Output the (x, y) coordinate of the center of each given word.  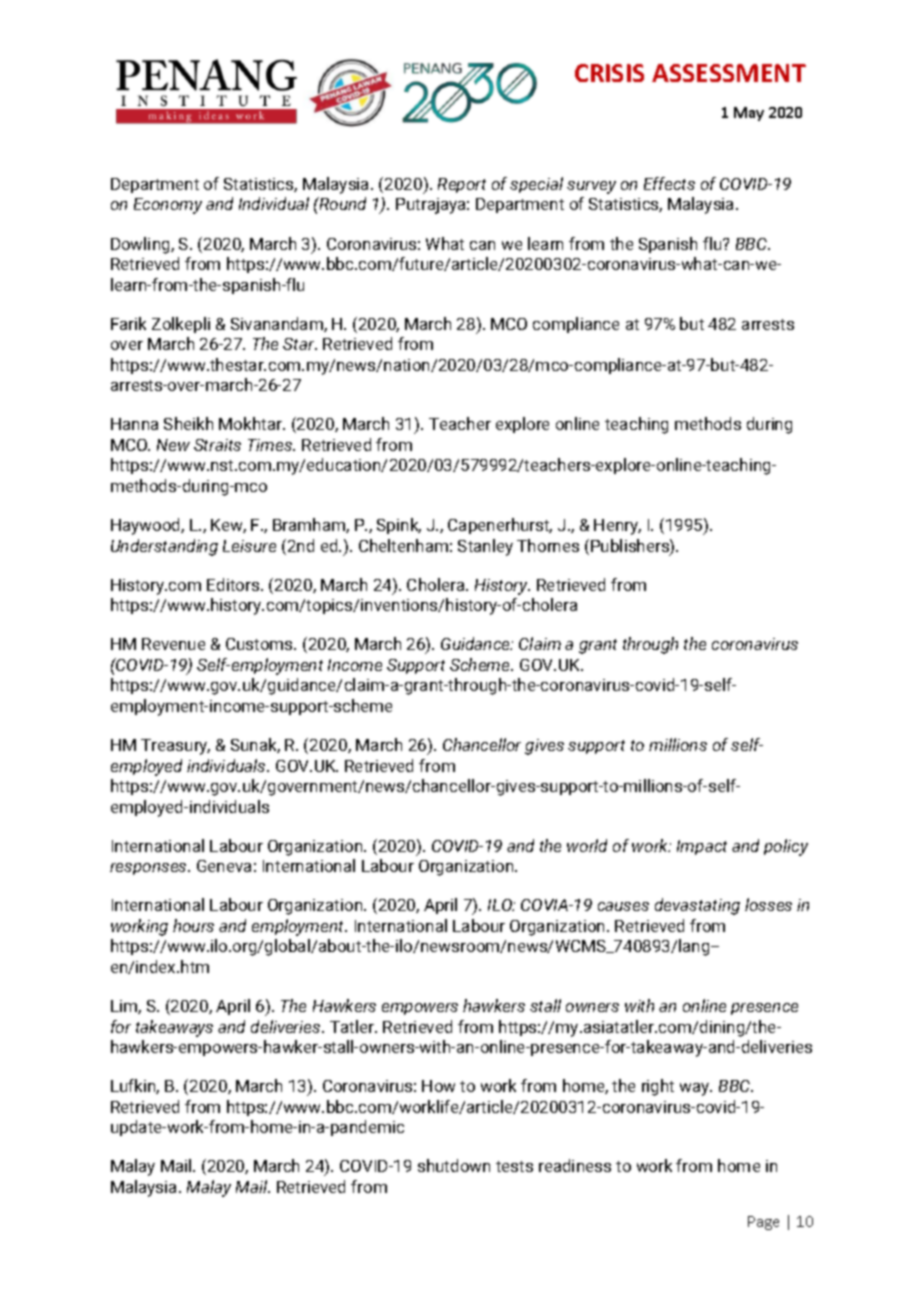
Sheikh (188, 423)
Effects (669, 183)
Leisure (249, 546)
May (749, 114)
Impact (702, 847)
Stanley (485, 547)
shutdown (454, 1165)
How (438, 1086)
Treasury (175, 747)
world (587, 845)
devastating (697, 906)
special (536, 185)
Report (462, 185)
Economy (168, 206)
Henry (617, 527)
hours (193, 925)
